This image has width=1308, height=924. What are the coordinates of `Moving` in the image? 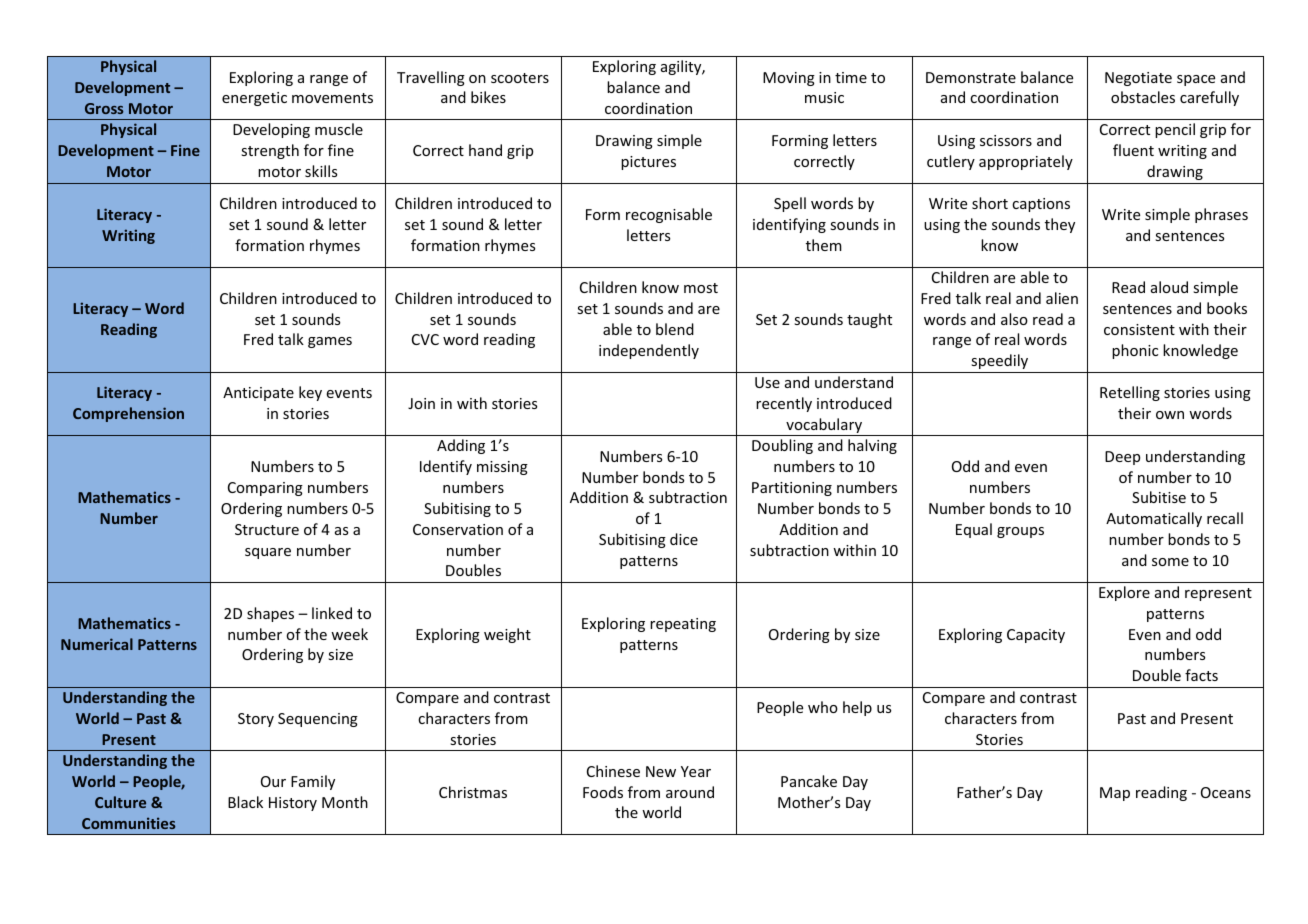 It's located at (789, 79).
